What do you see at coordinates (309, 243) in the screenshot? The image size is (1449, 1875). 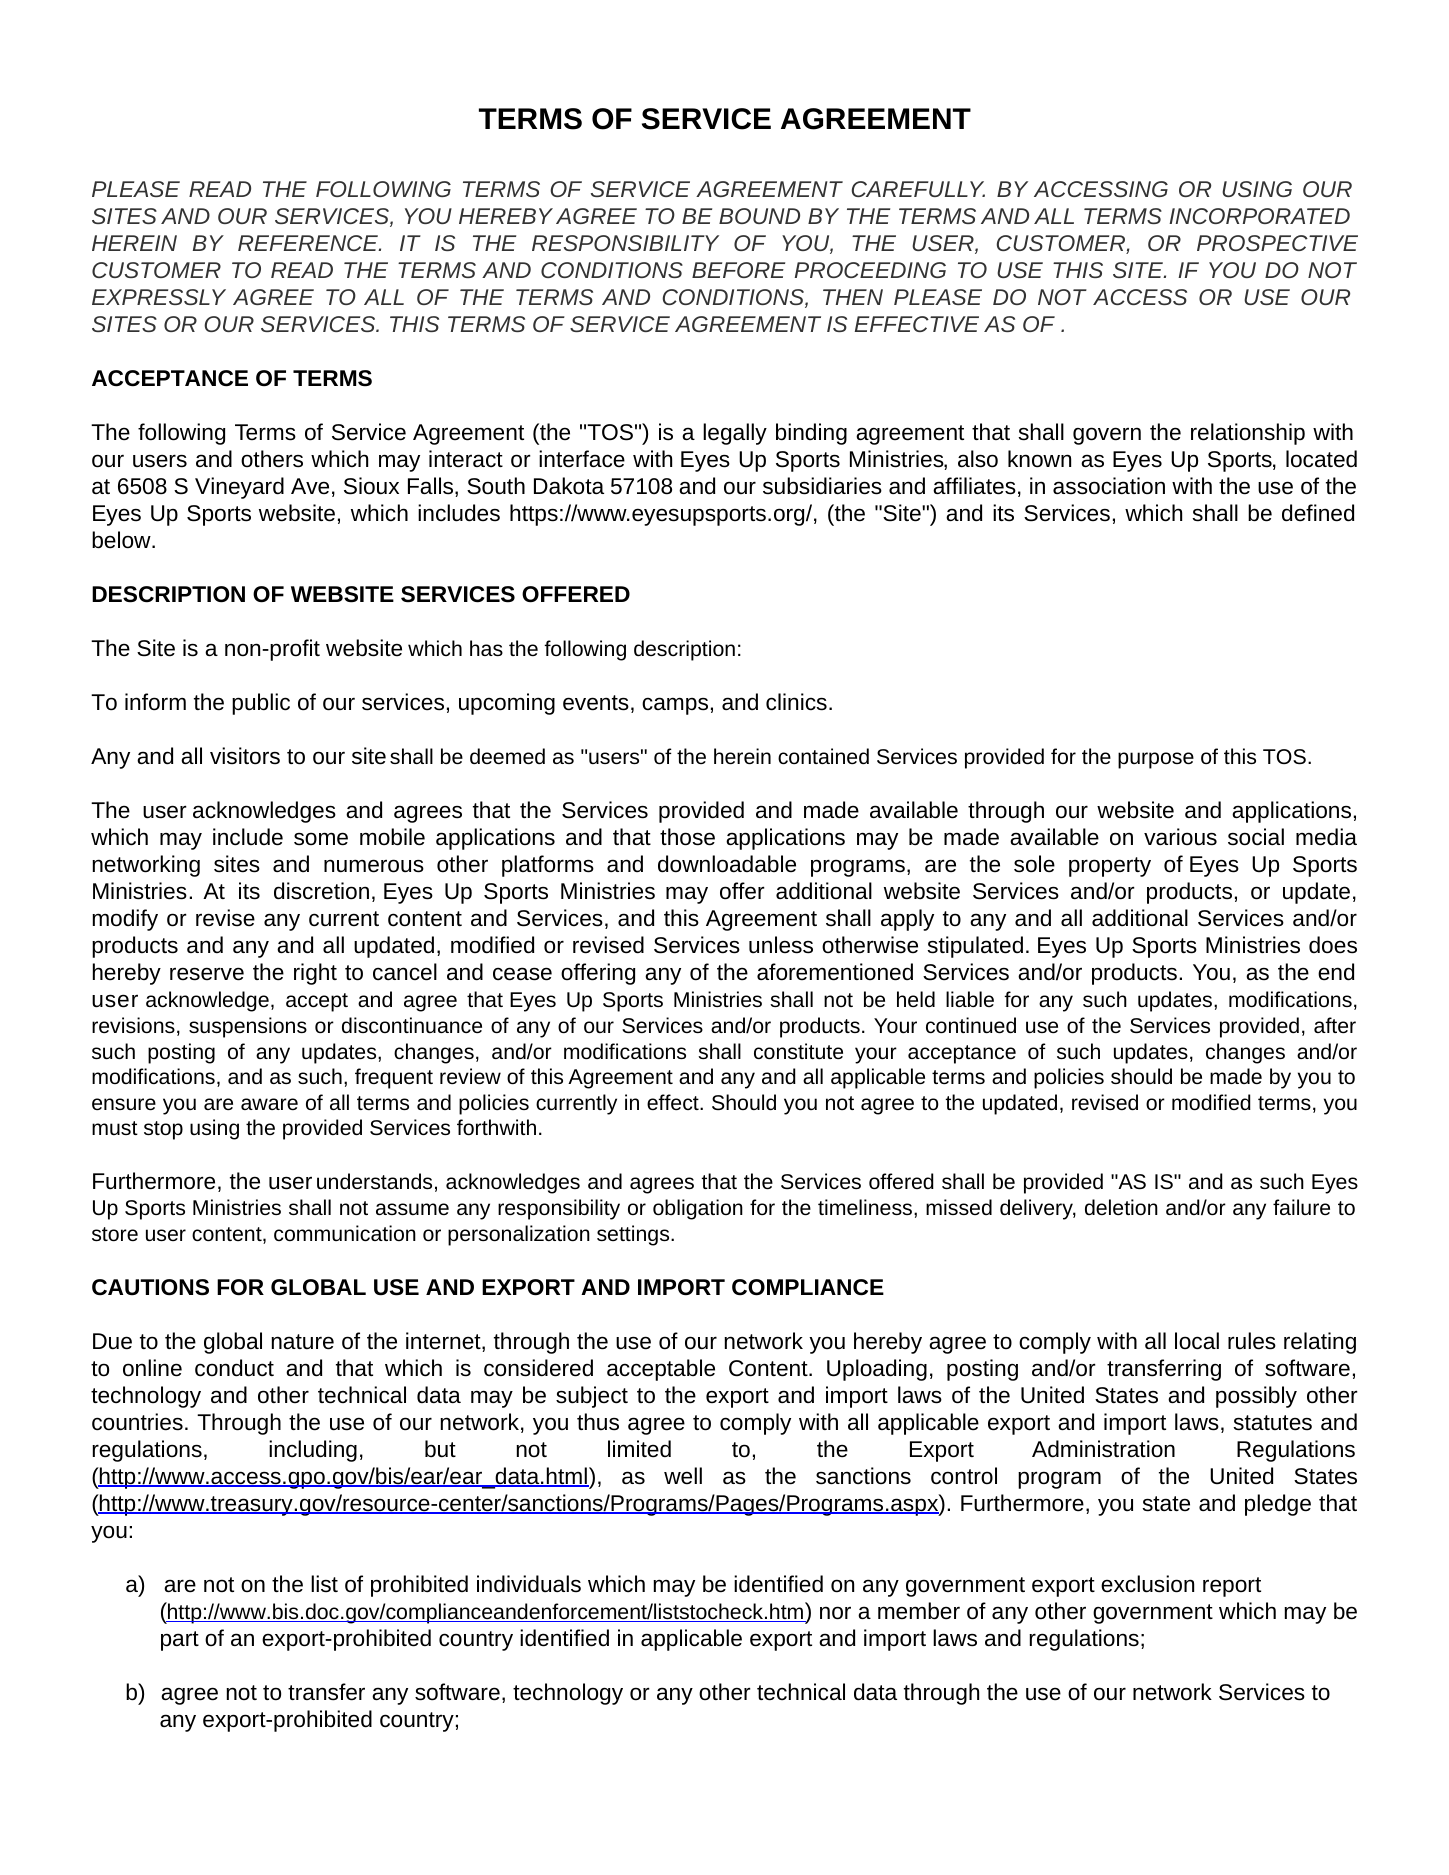 I see `REFERENCE` at bounding box center [309, 243].
